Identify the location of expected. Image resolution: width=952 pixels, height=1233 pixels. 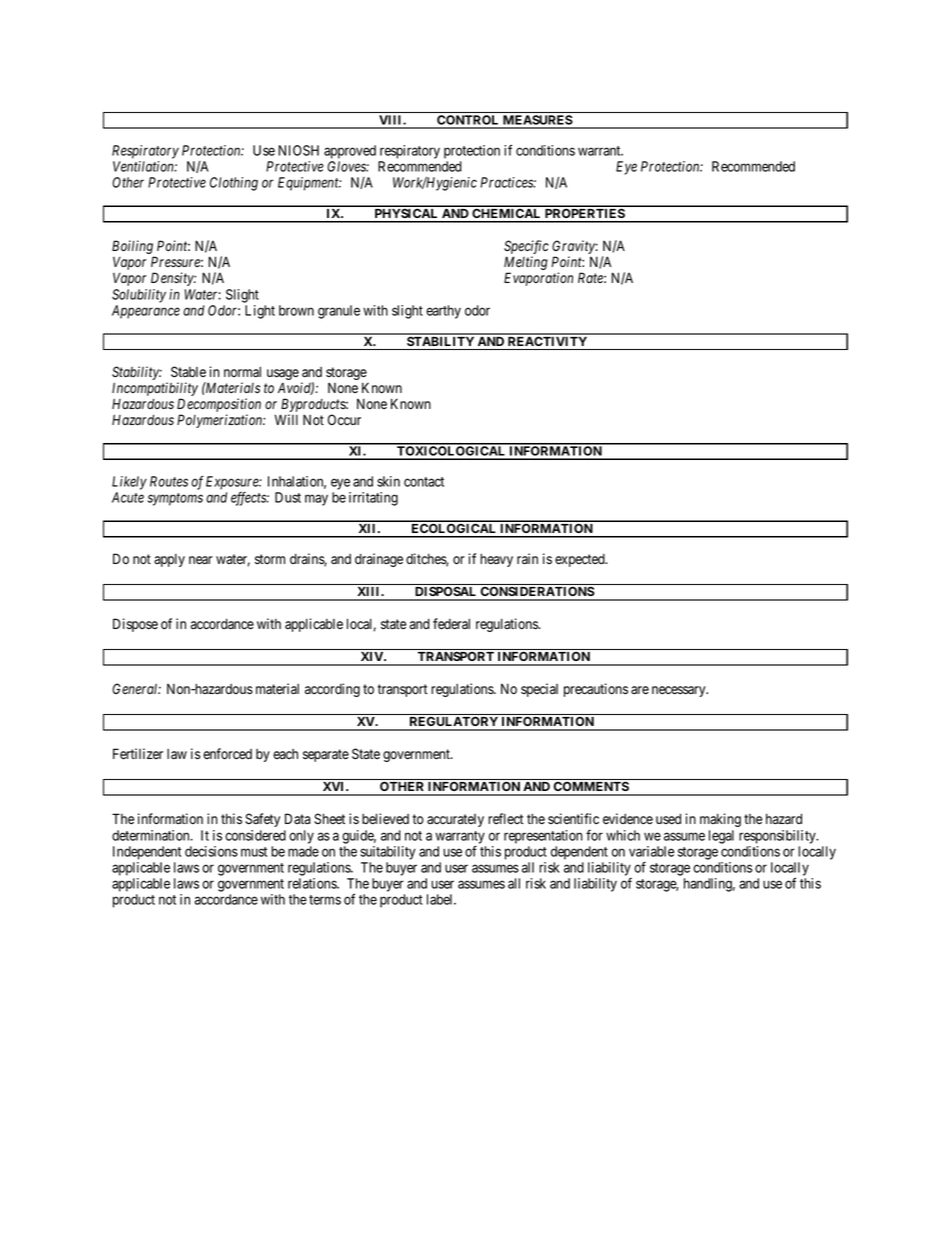
(581, 560).
